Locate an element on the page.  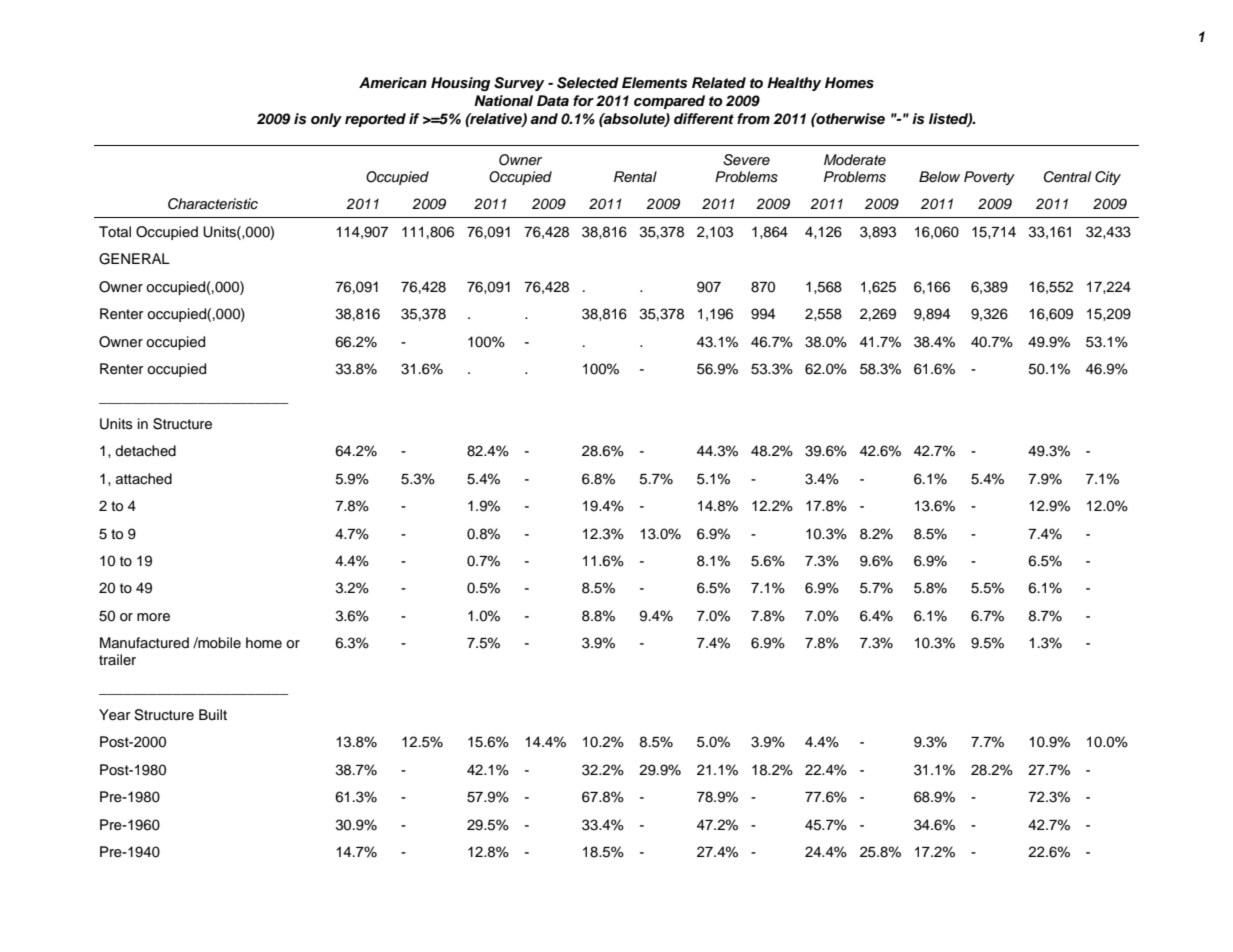
Healthy is located at coordinates (794, 84).
